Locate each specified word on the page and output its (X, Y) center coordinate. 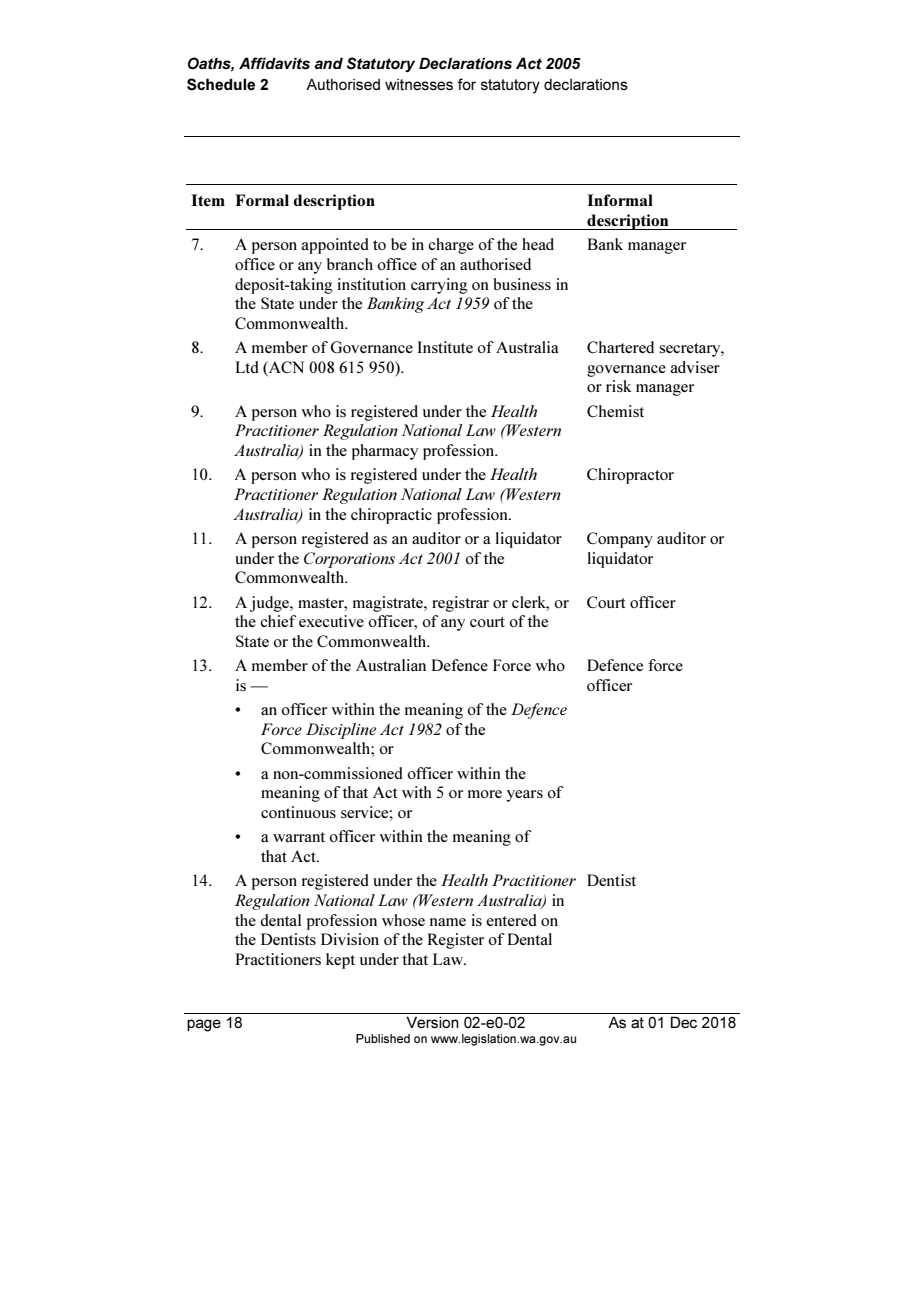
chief (278, 621)
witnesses (419, 84)
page (204, 1025)
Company (620, 540)
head (538, 244)
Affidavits (274, 63)
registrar (460, 604)
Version (432, 1022)
